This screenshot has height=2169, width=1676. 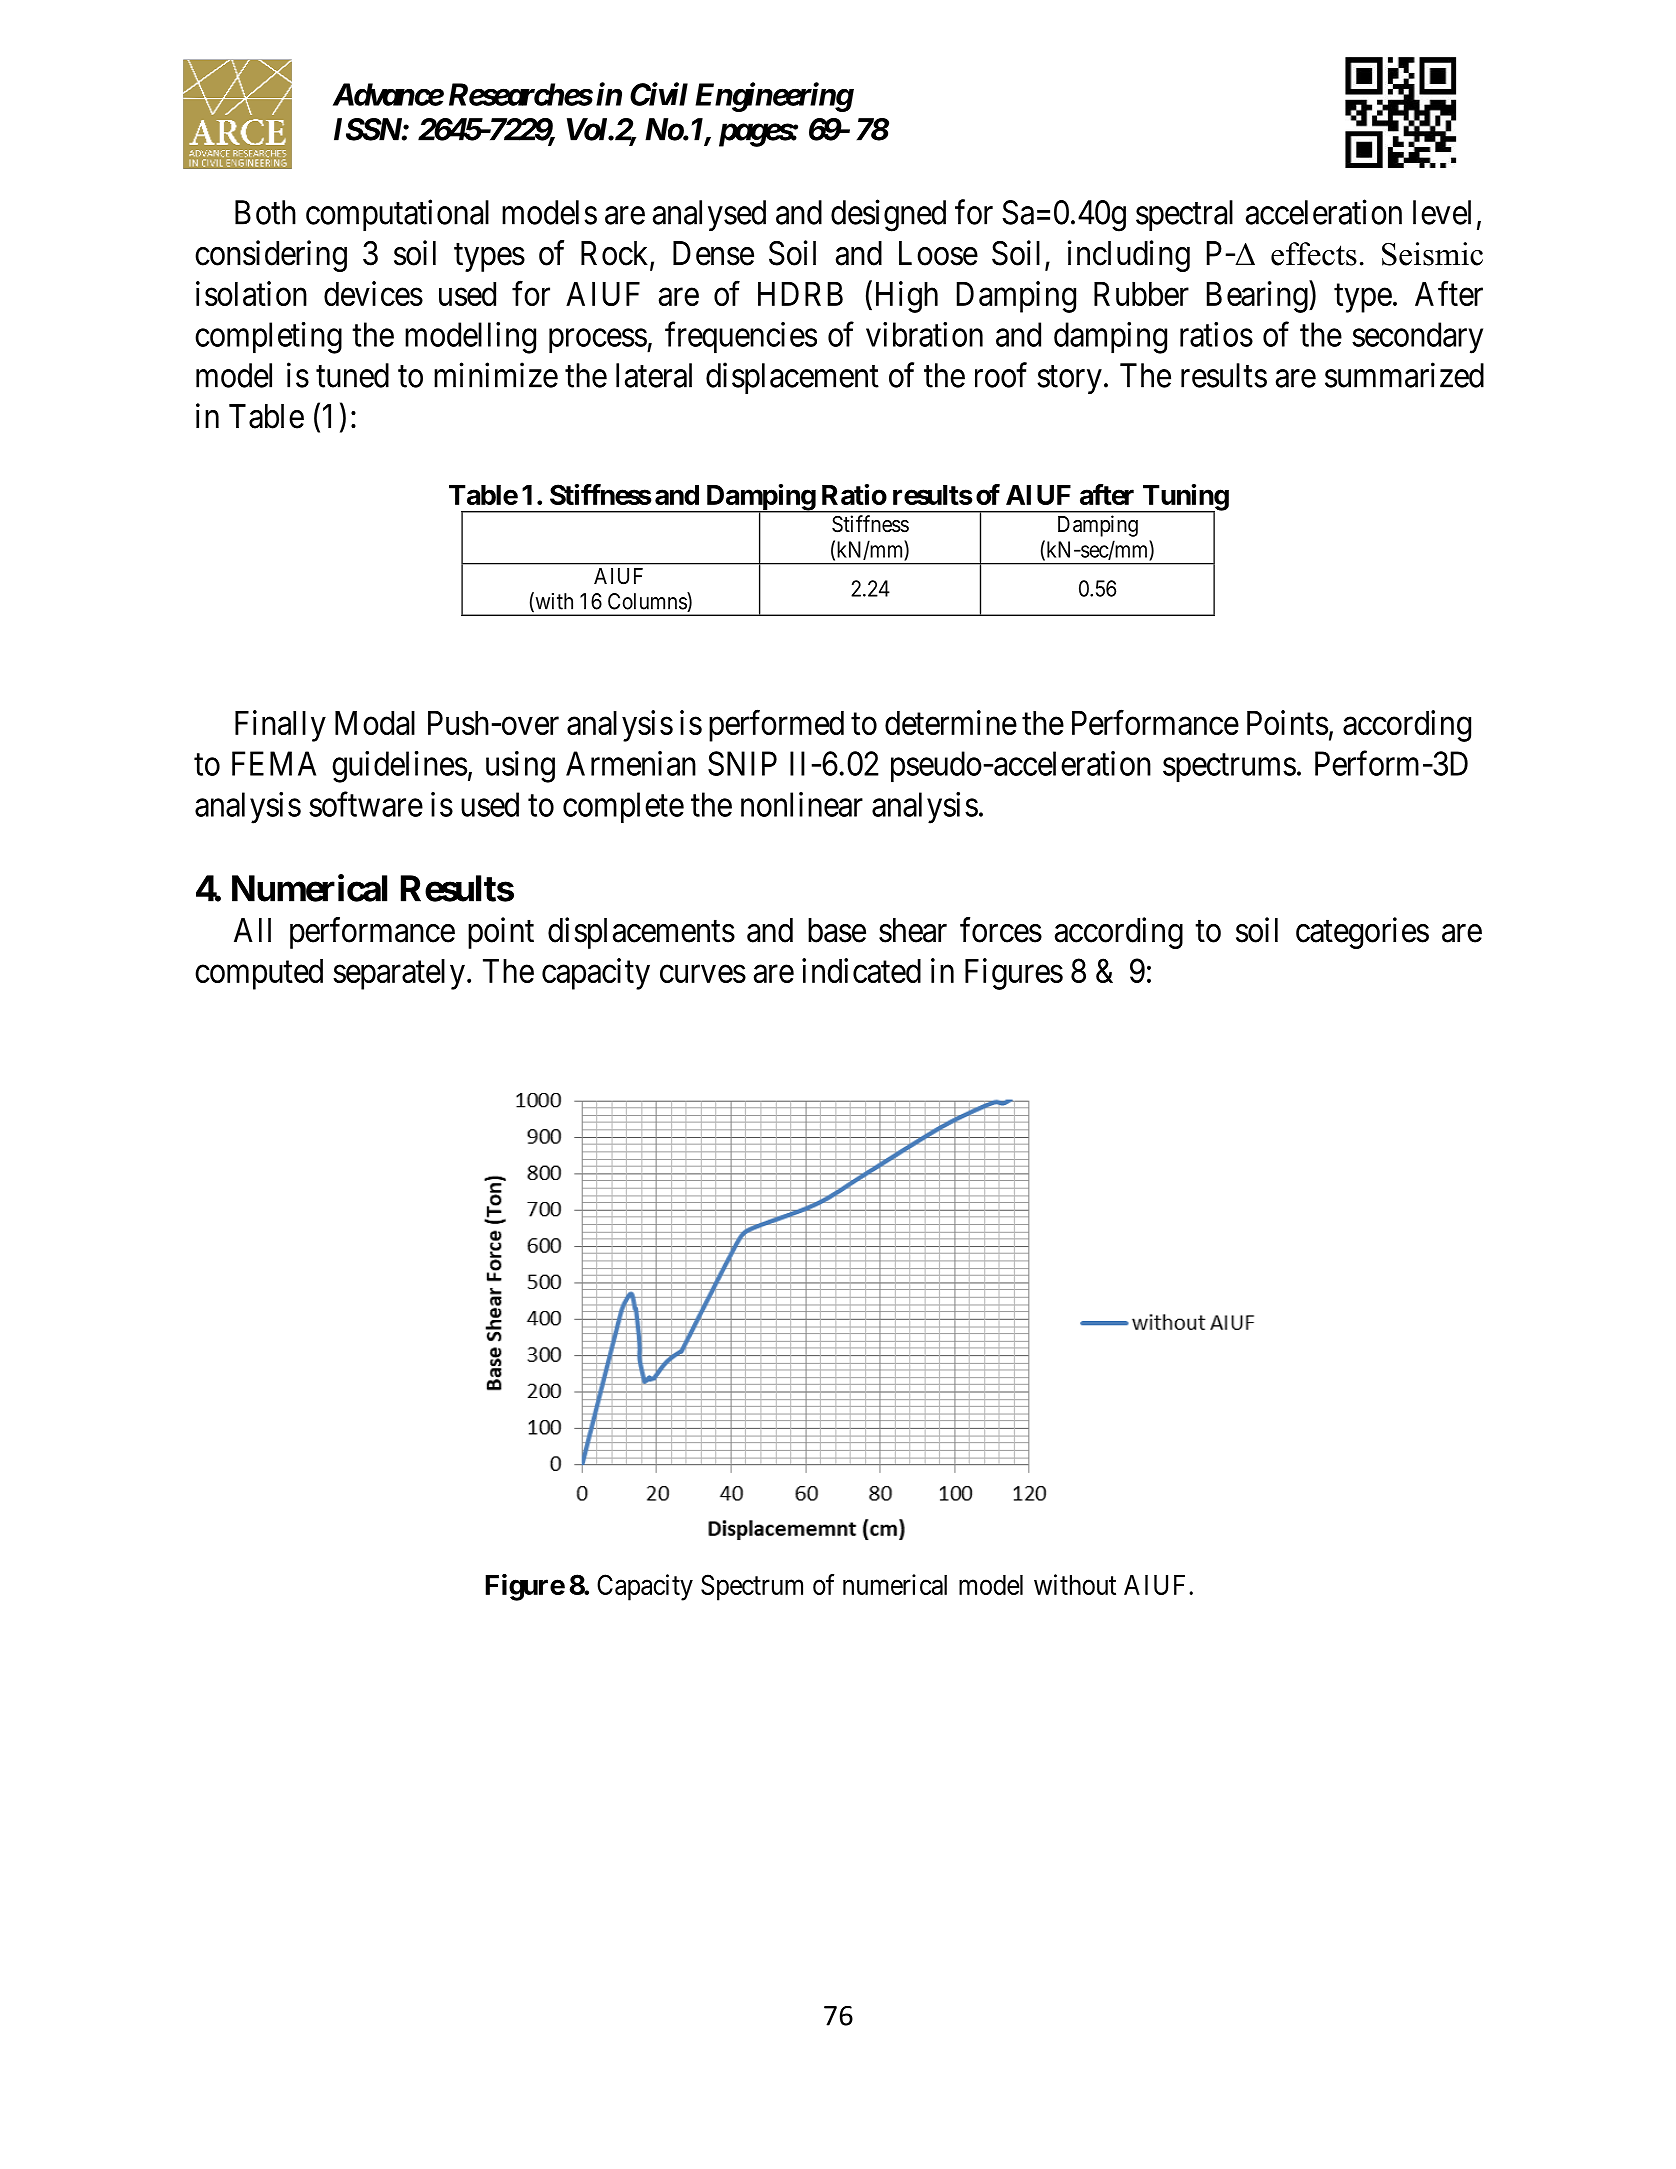 What do you see at coordinates (951, 722) in the screenshot?
I see `determine` at bounding box center [951, 722].
